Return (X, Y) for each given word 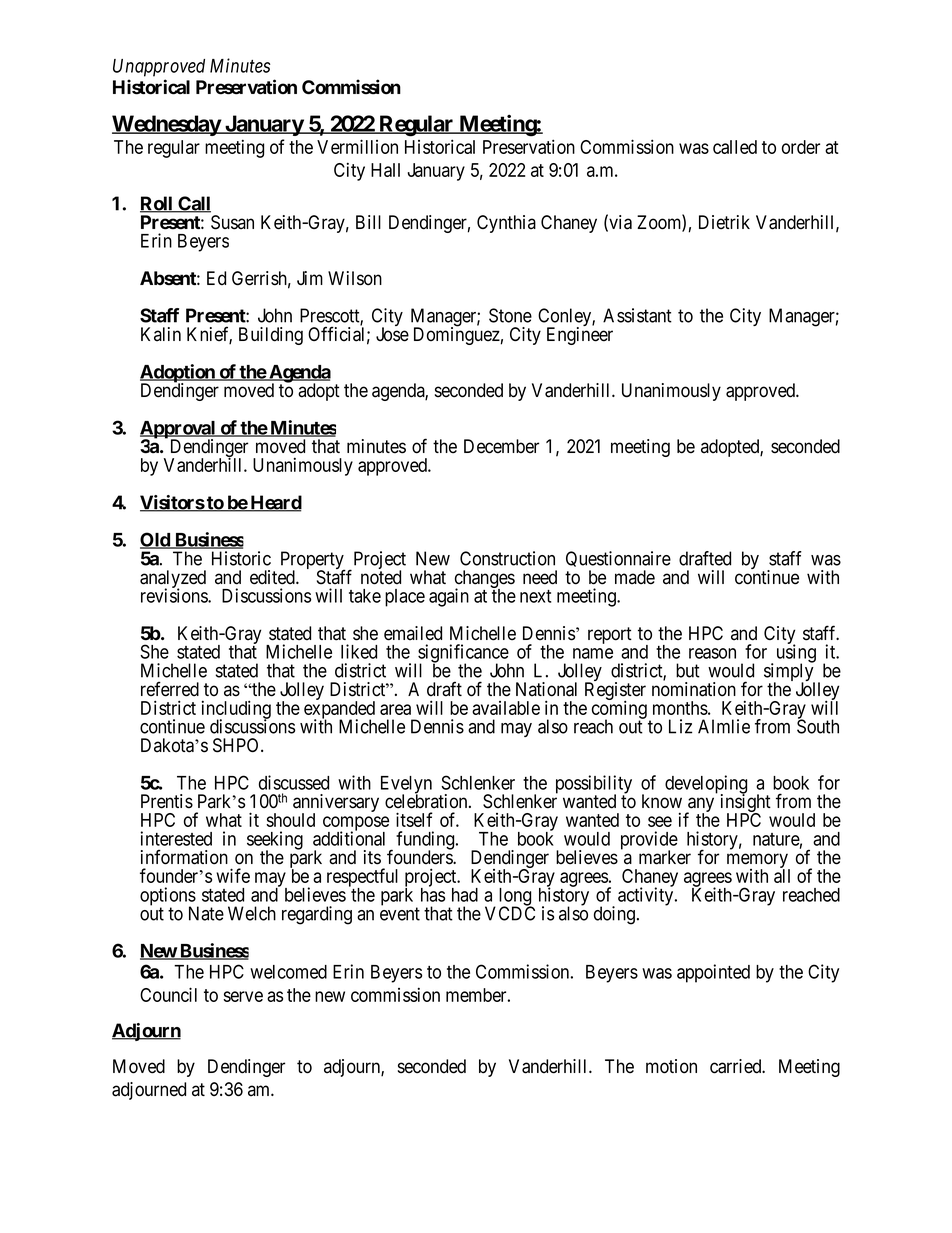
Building (271, 336)
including (236, 710)
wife (233, 875)
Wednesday (167, 125)
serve (243, 996)
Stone (510, 315)
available (506, 708)
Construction (507, 558)
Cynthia (506, 224)
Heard (275, 503)
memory (758, 862)
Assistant (637, 315)
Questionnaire (618, 561)
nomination (694, 689)
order (801, 147)
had (465, 895)
